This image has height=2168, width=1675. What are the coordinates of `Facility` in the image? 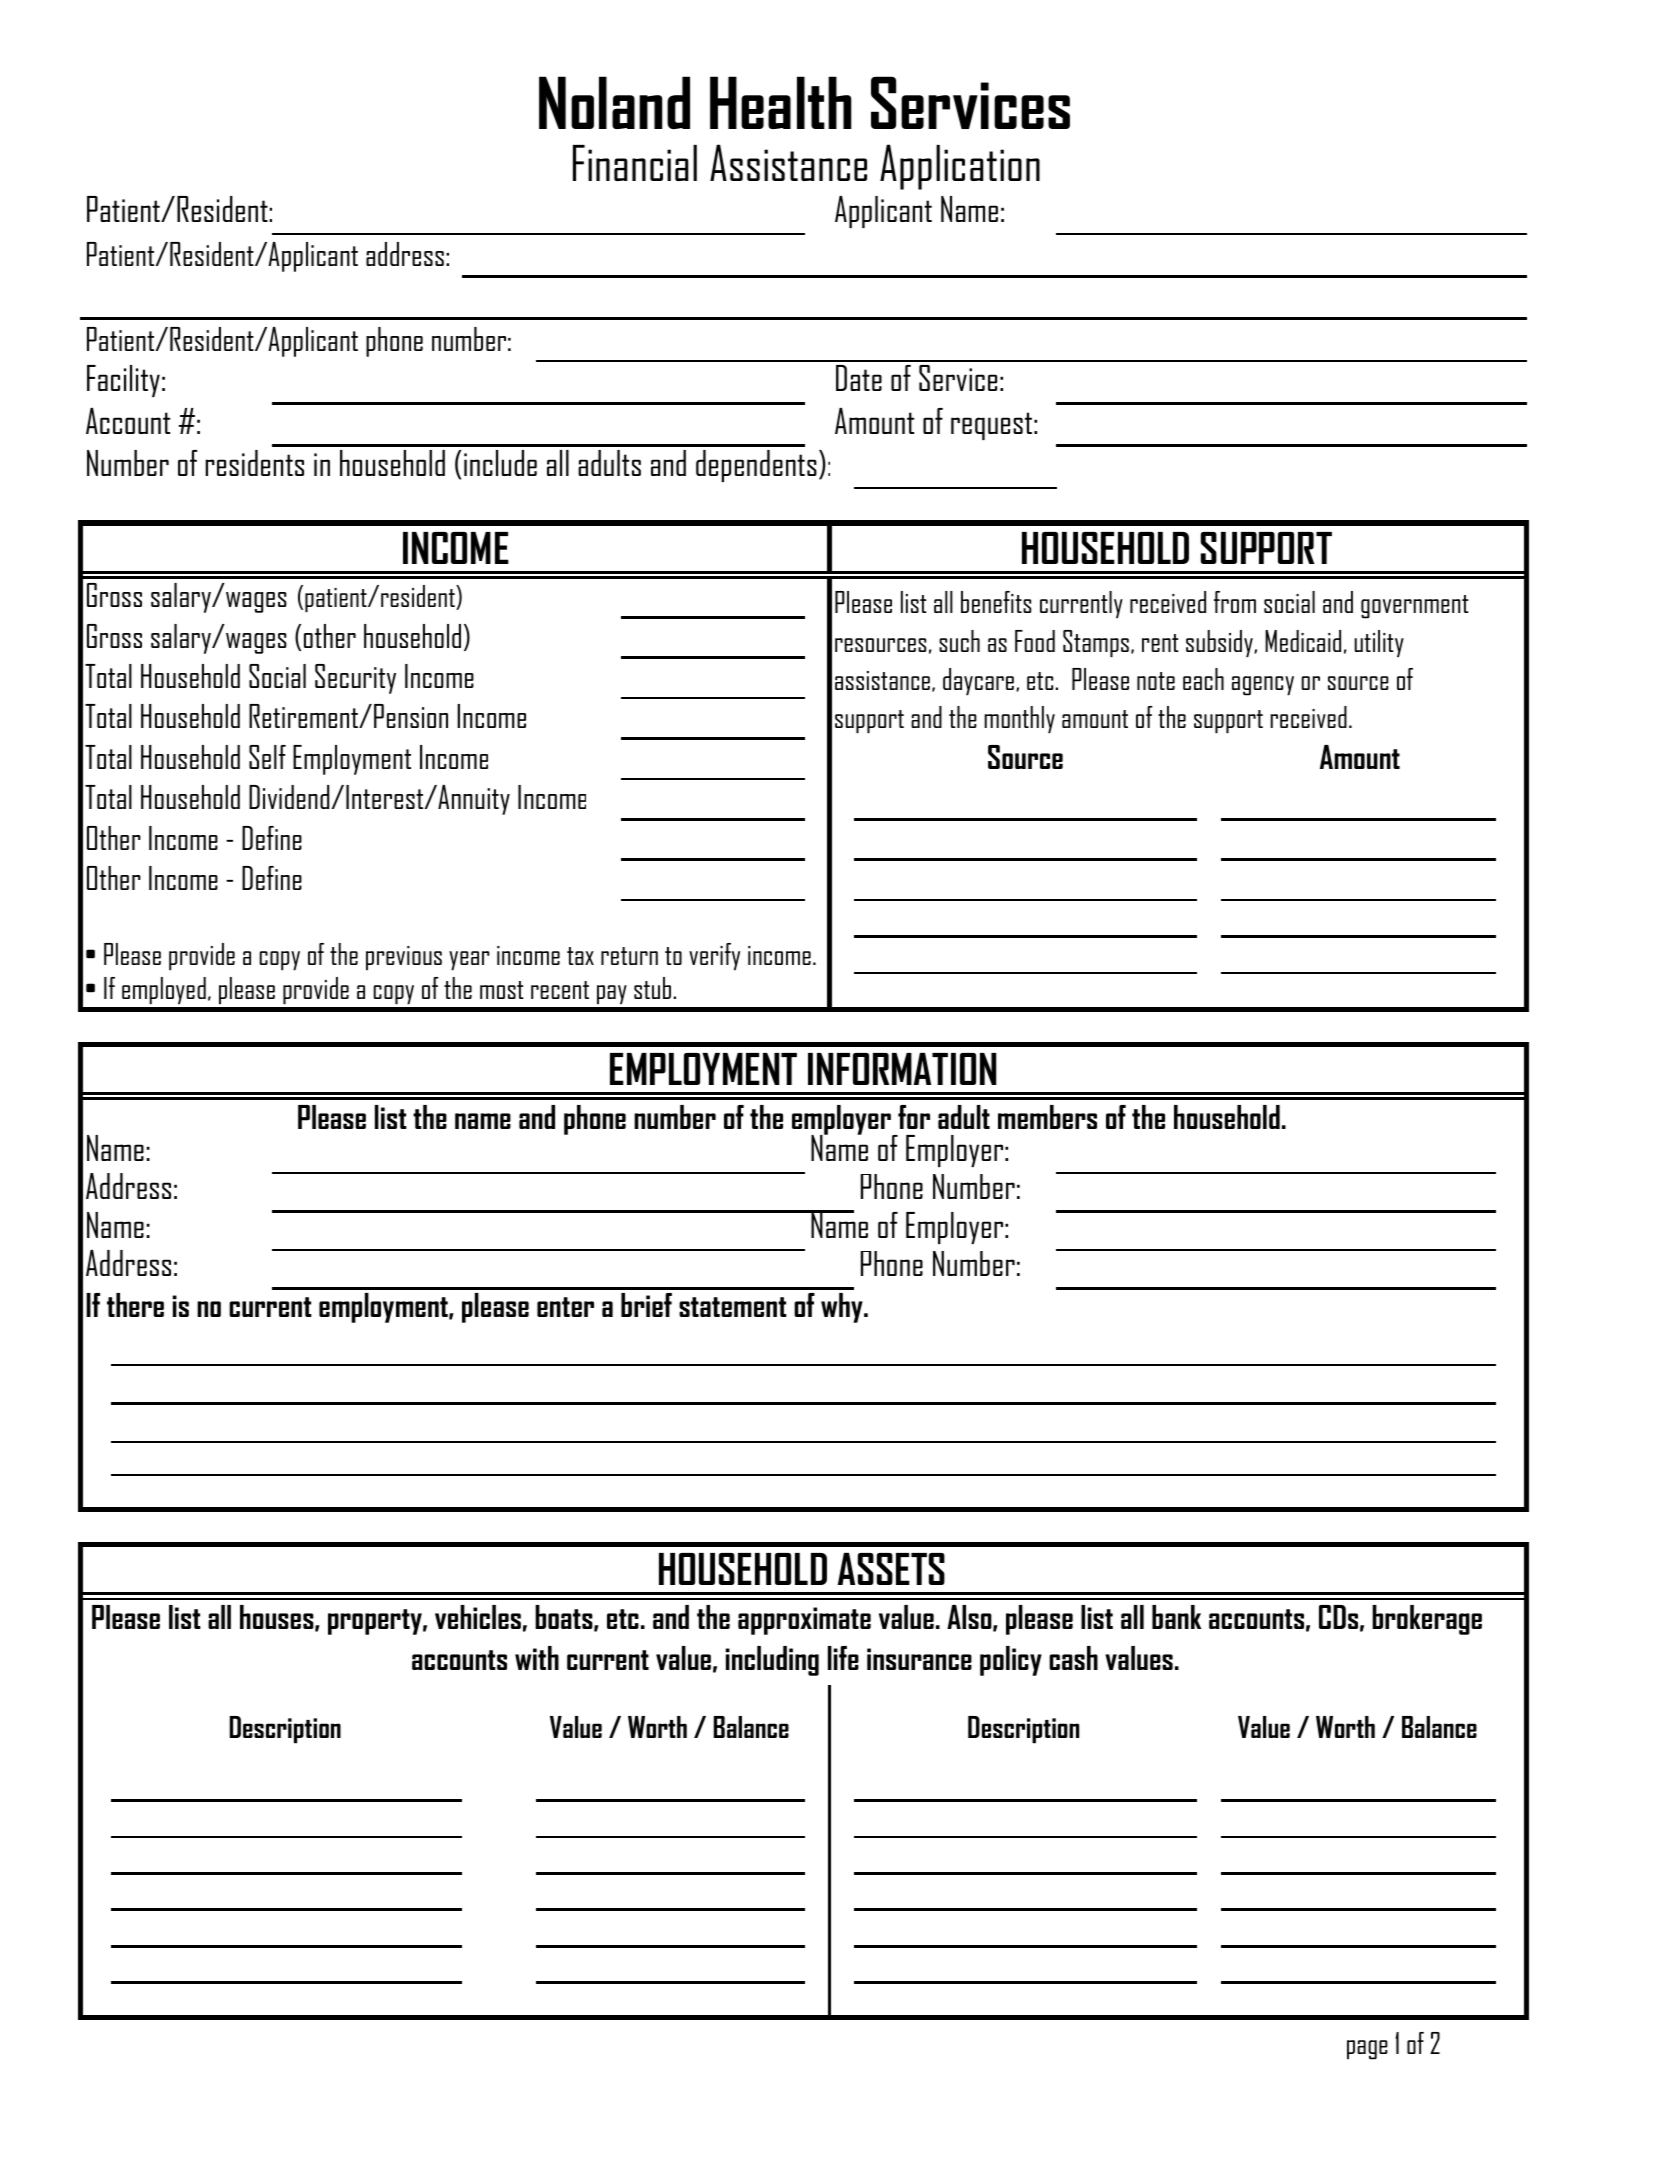 It's located at (123, 381).
